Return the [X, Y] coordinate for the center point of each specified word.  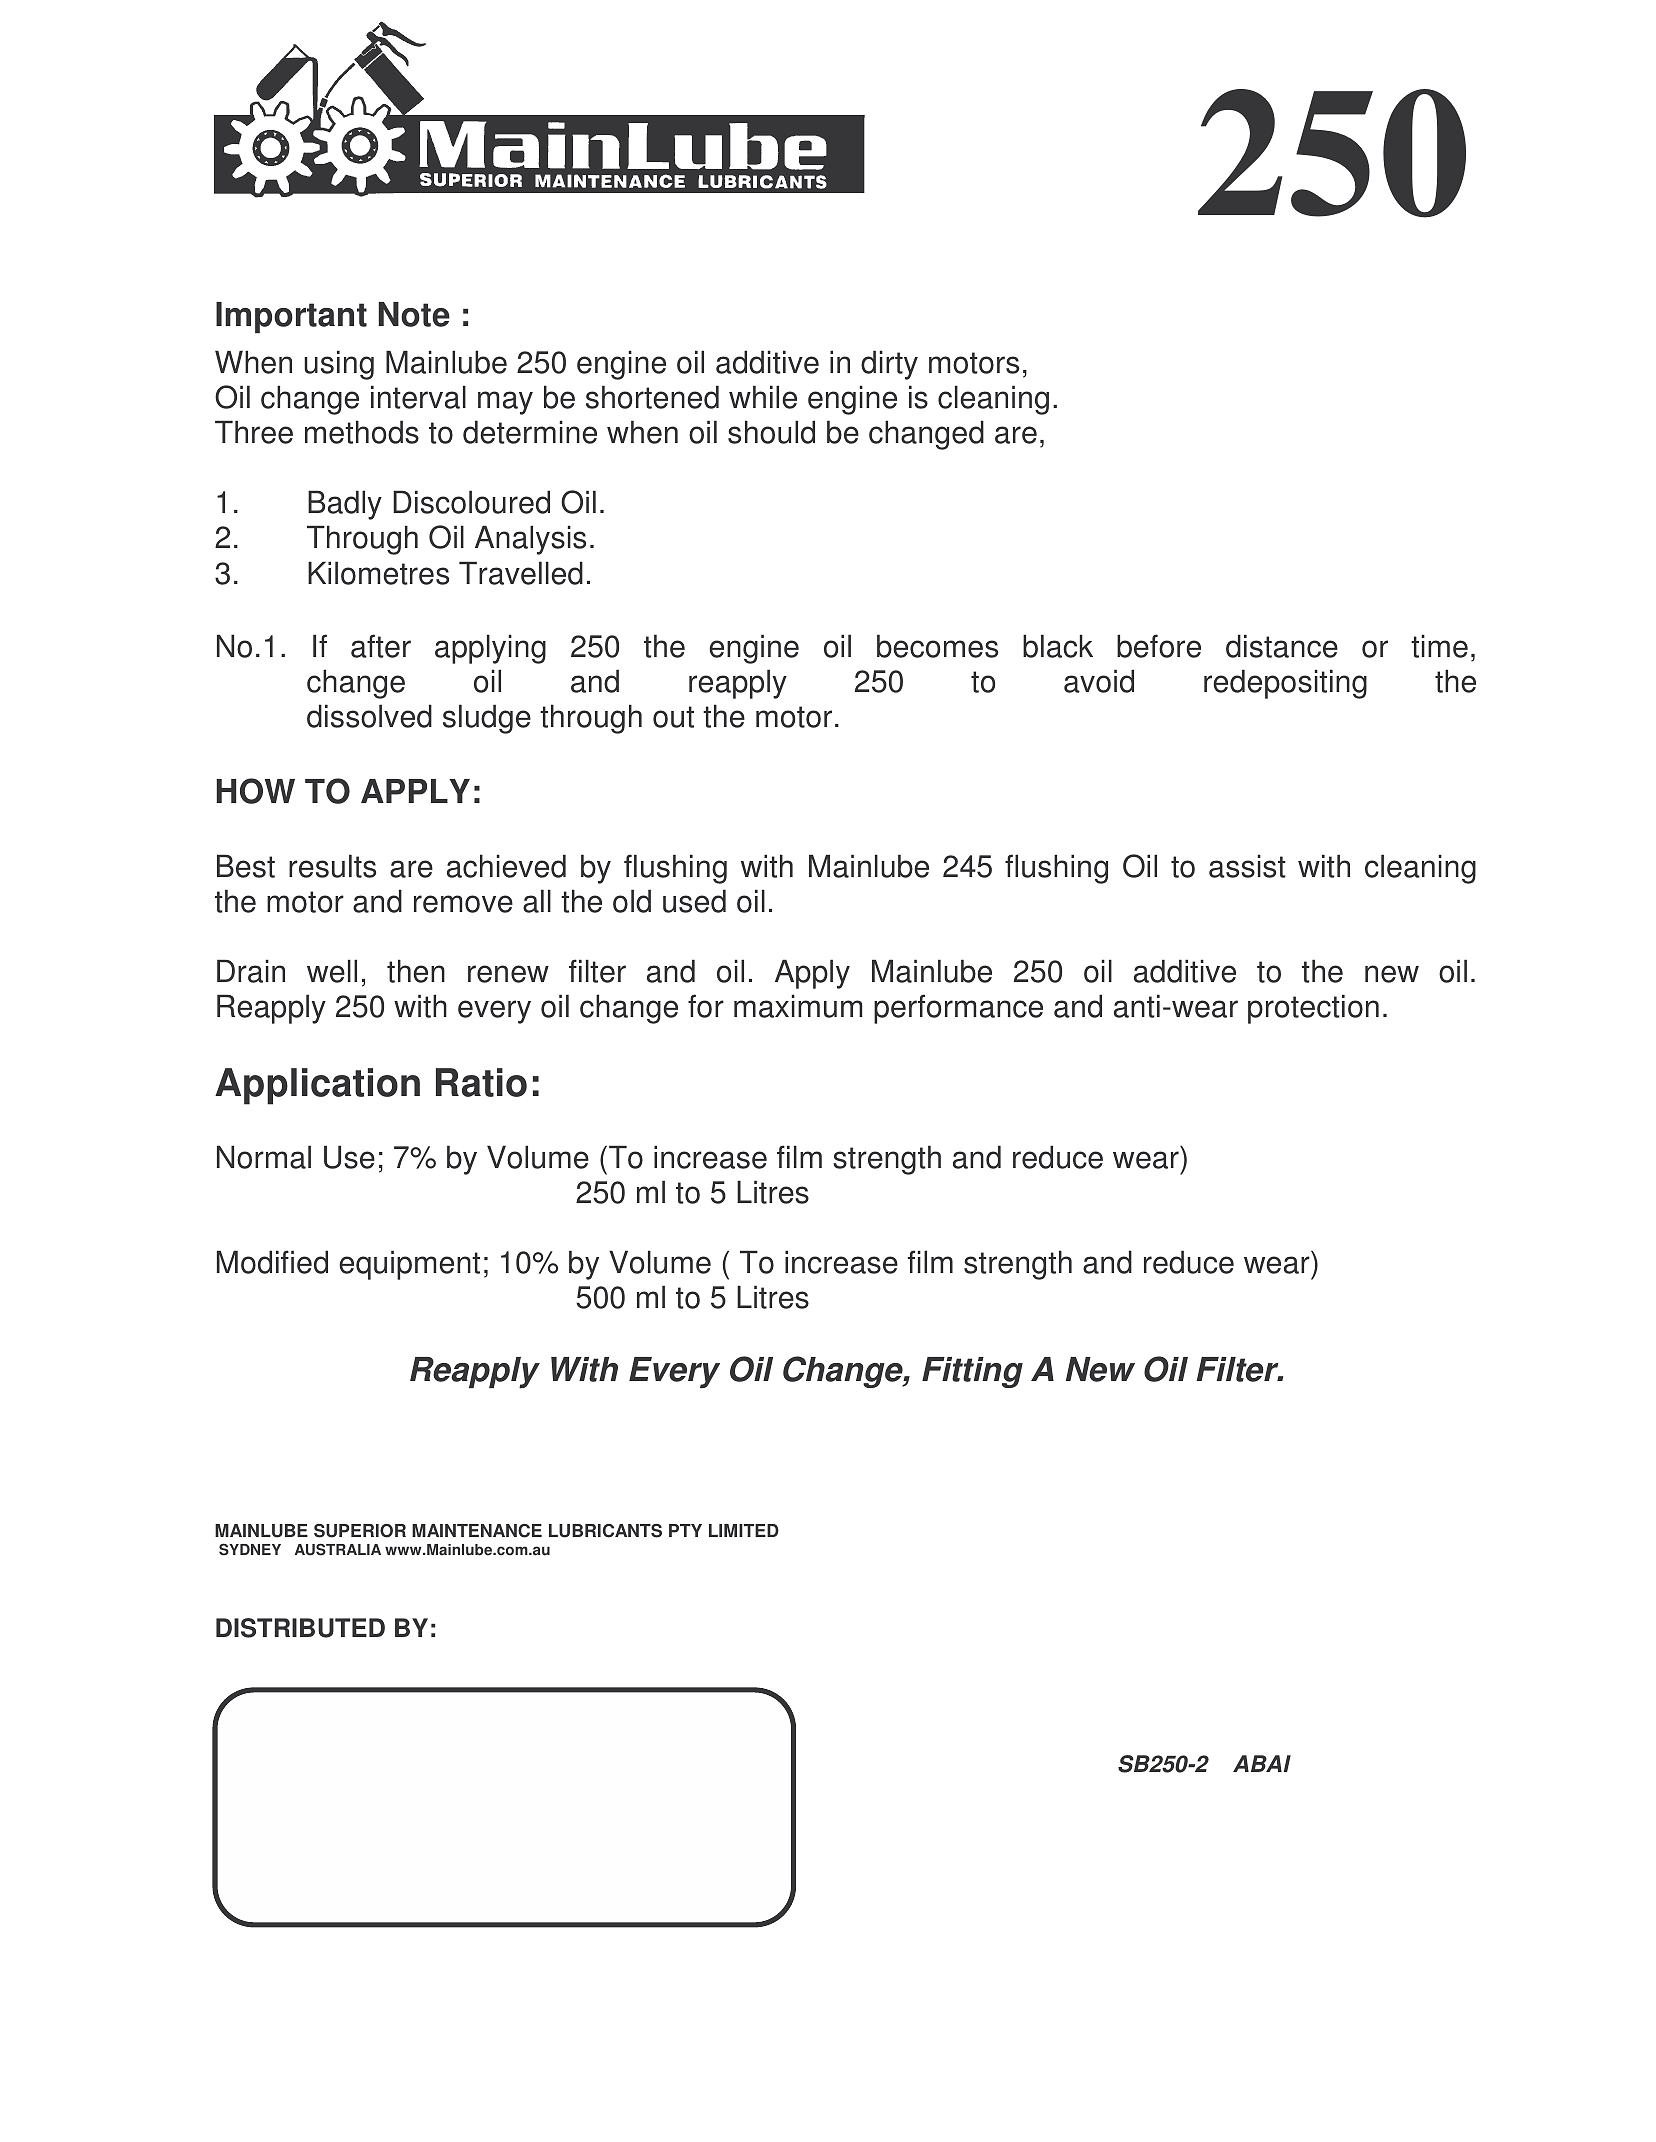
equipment [409, 1265]
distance [1282, 646]
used [694, 901]
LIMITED [744, 1530]
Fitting [972, 1372]
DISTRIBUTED [300, 1628]
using [339, 365]
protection [1313, 1009]
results [332, 866]
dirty [889, 365]
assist [1247, 866]
